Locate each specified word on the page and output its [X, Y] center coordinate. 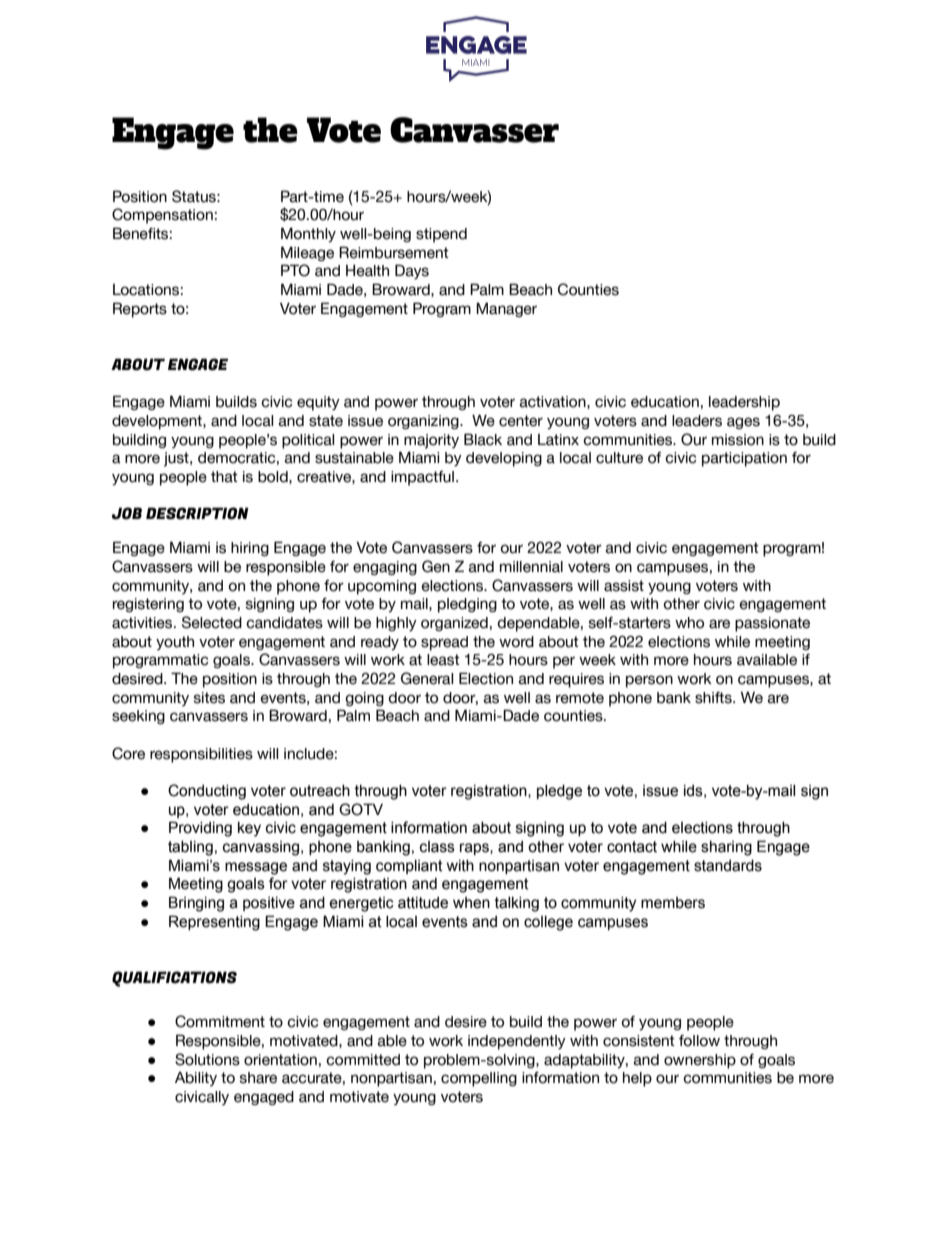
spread [444, 643]
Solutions [207, 1059]
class [437, 847]
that [224, 477]
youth [175, 643]
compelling [479, 1079]
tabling [190, 848]
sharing [726, 848]
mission [738, 440]
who [689, 623]
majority [431, 441]
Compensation [162, 216]
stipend [441, 235]
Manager [506, 309]
